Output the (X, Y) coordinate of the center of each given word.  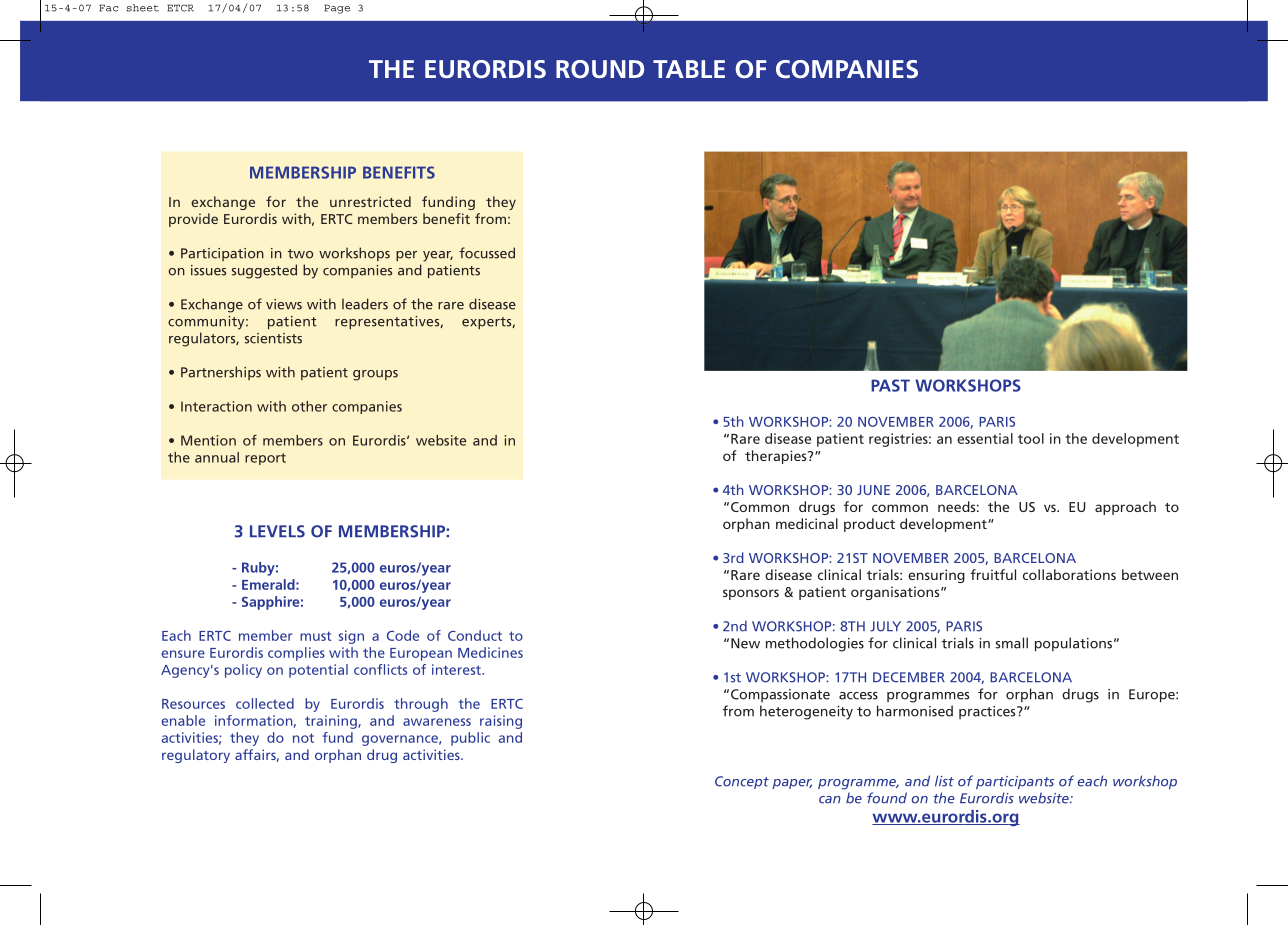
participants (1015, 782)
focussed (487, 253)
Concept (742, 782)
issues (208, 270)
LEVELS (277, 531)
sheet (143, 8)
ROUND (600, 69)
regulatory (196, 756)
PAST (890, 385)
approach (1125, 508)
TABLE (689, 69)
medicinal (807, 523)
